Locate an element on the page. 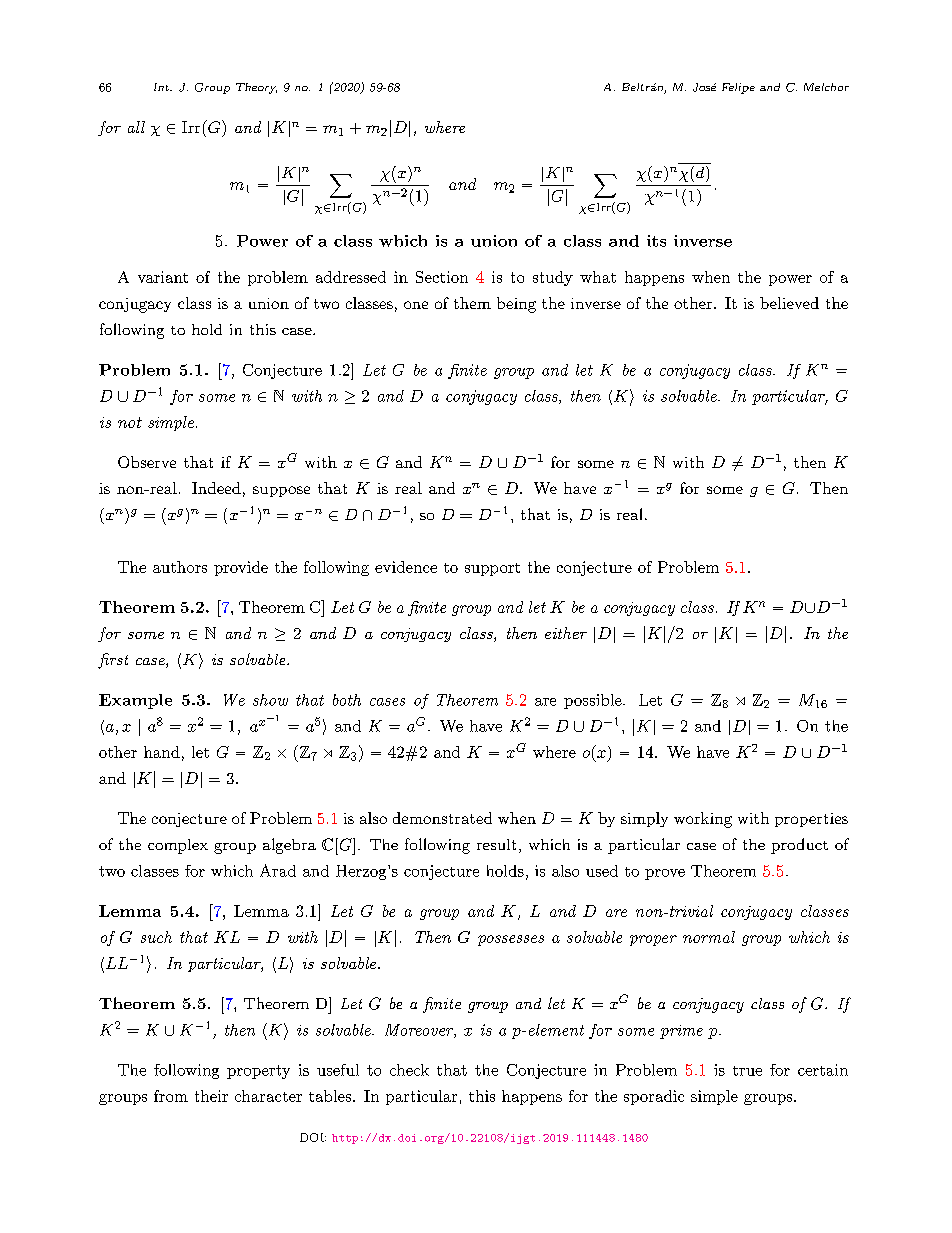 Image resolution: width=952 pixels, height=1233 pixels. their is located at coordinates (211, 1096).
